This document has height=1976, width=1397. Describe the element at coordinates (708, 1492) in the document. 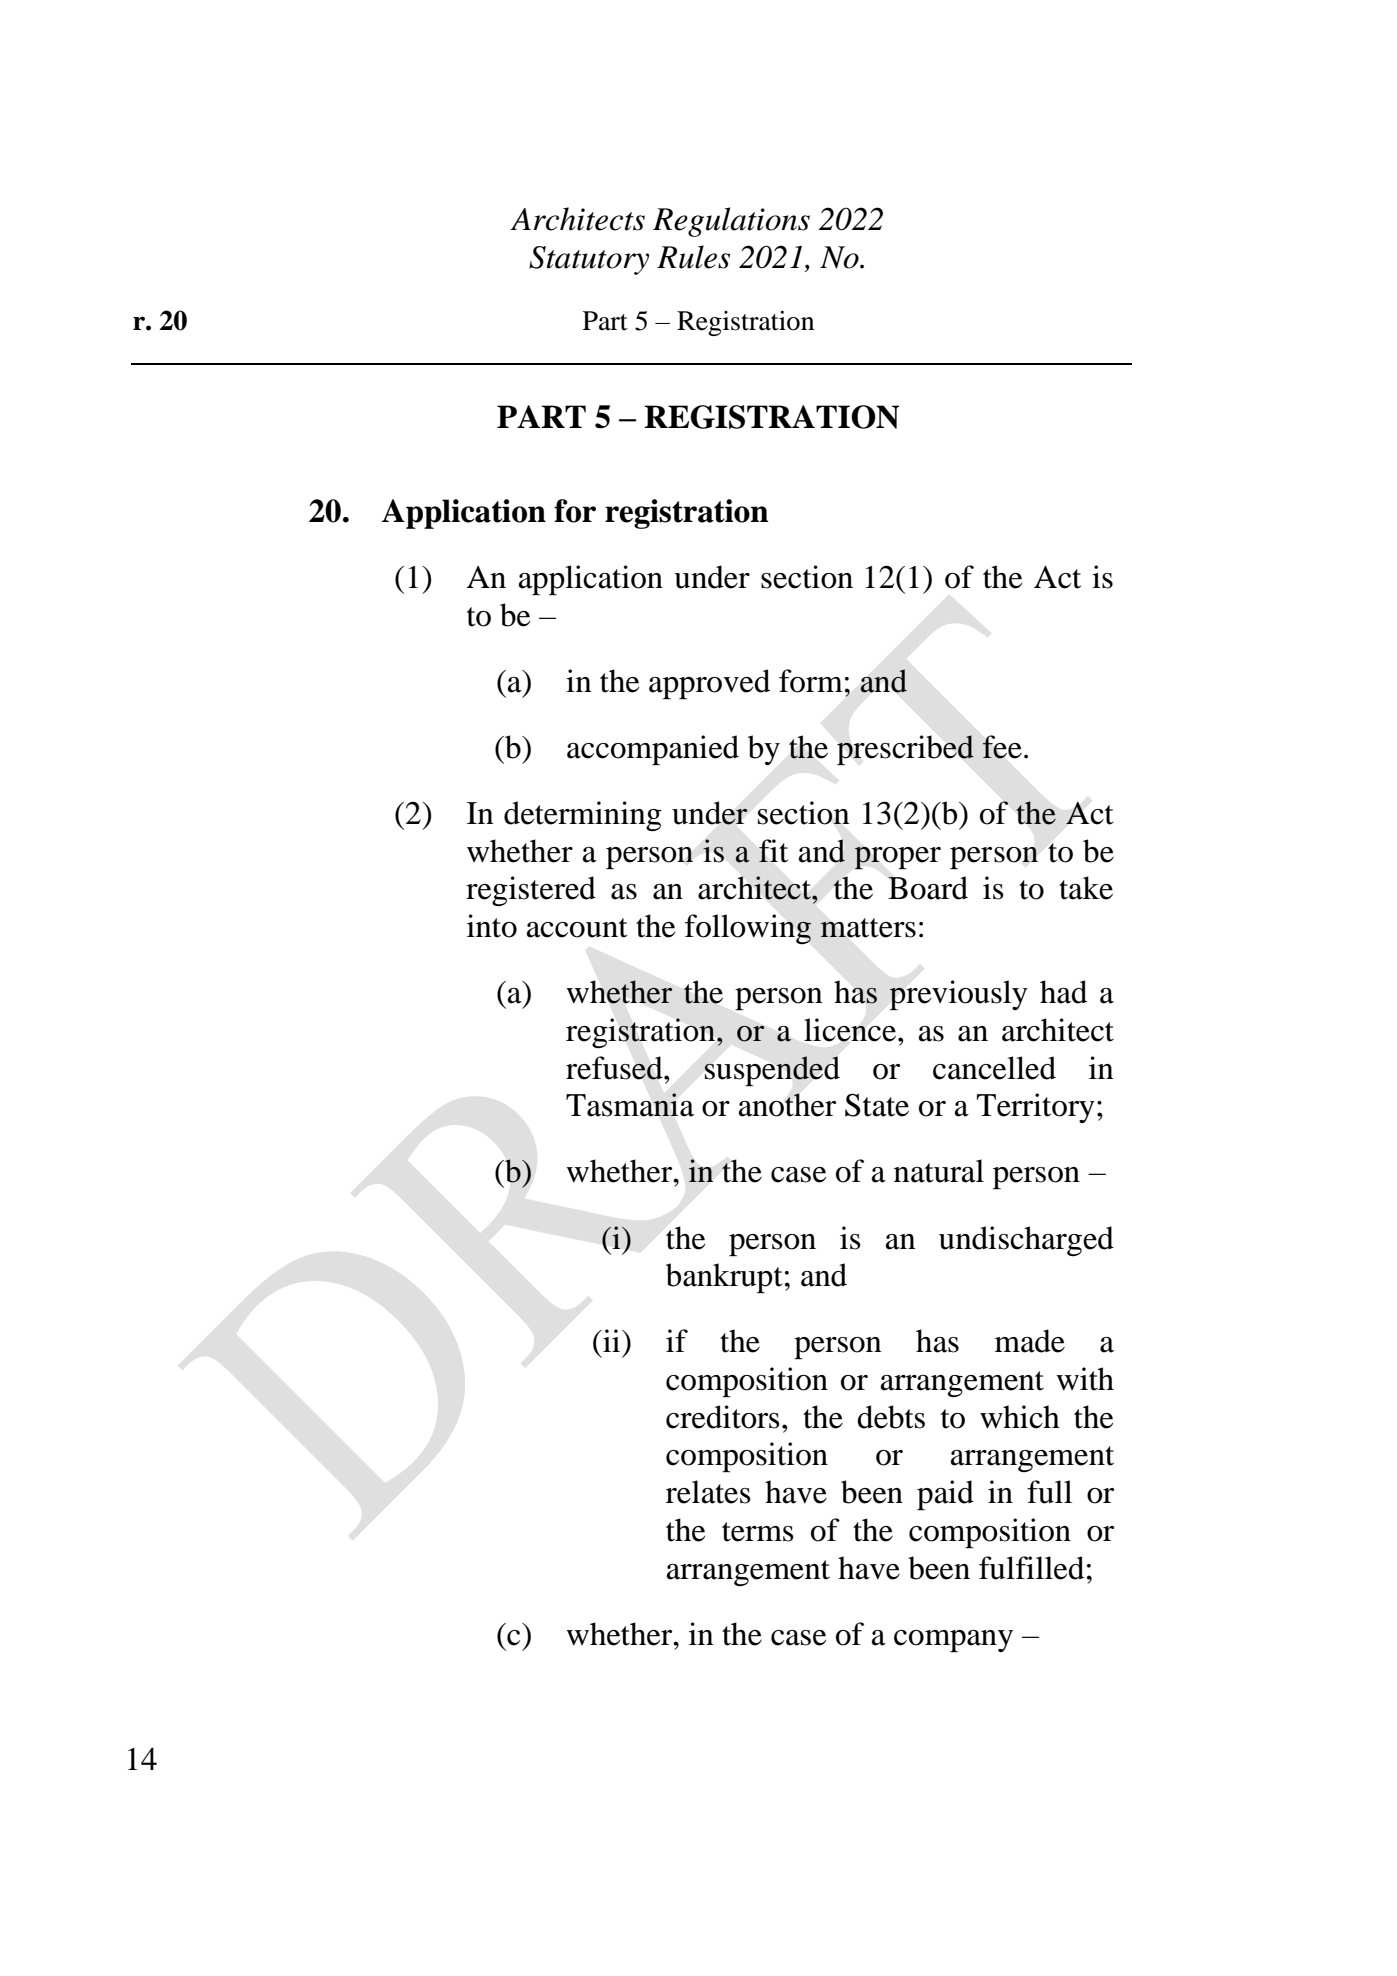

I see `relates` at that location.
